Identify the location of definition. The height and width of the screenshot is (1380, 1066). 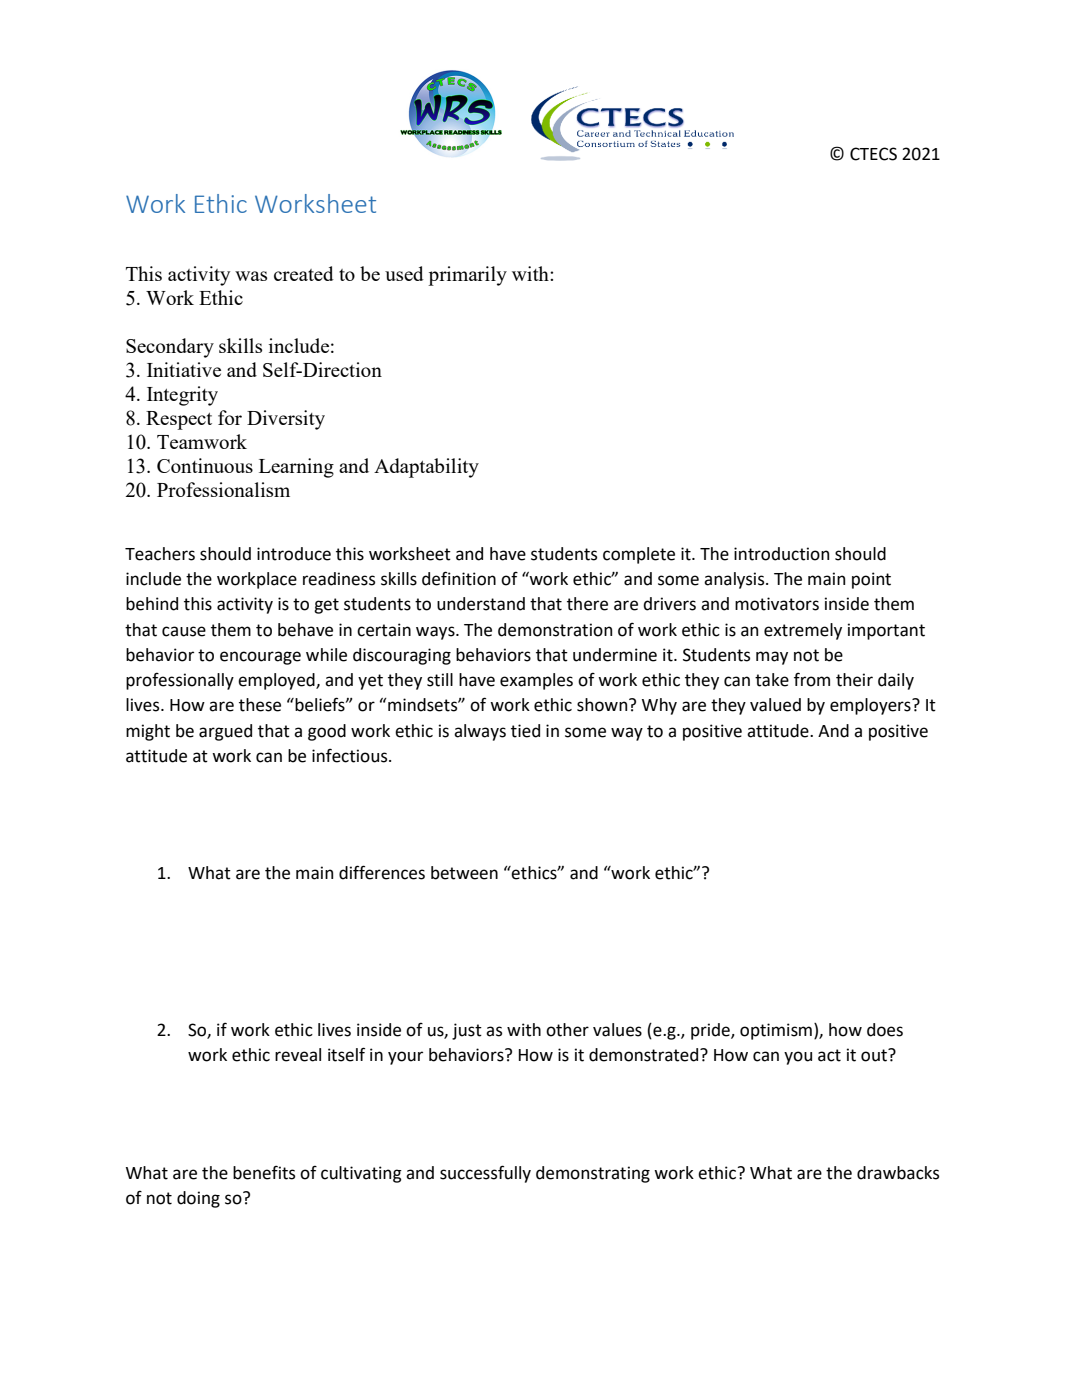
(459, 578).
